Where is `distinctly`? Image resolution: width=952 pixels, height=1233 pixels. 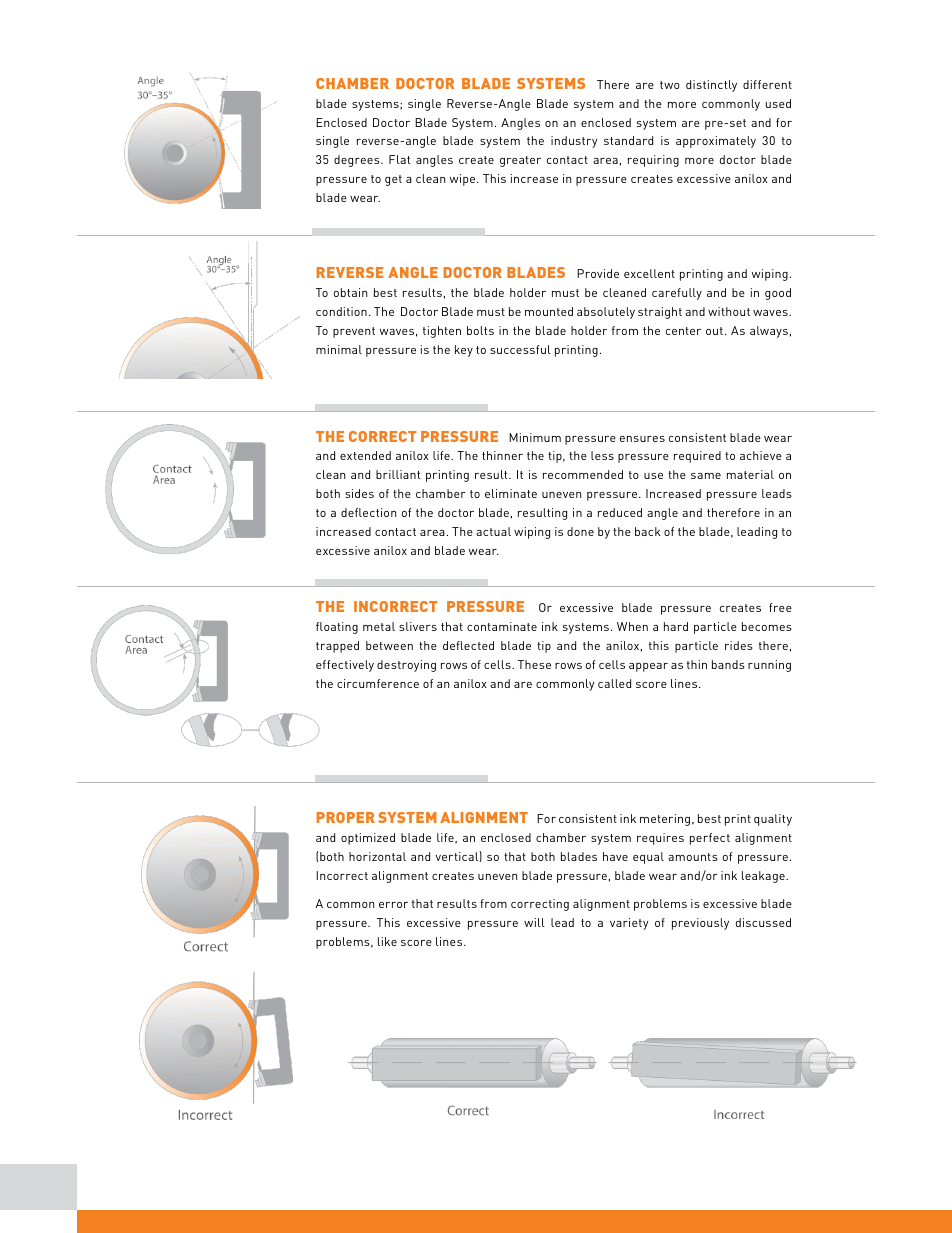 distinctly is located at coordinates (711, 86).
